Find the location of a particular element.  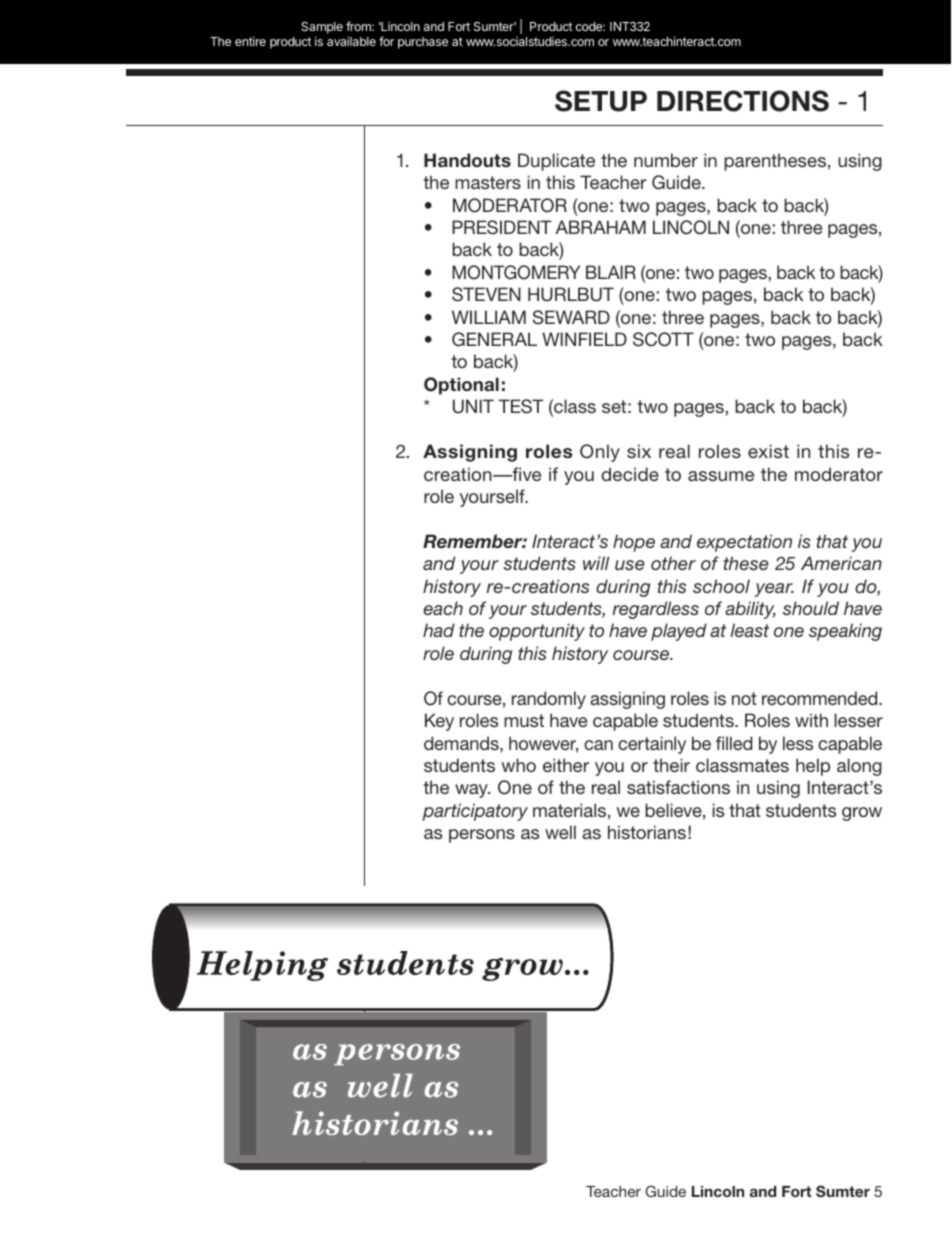

SCOTT is located at coordinates (663, 339).
